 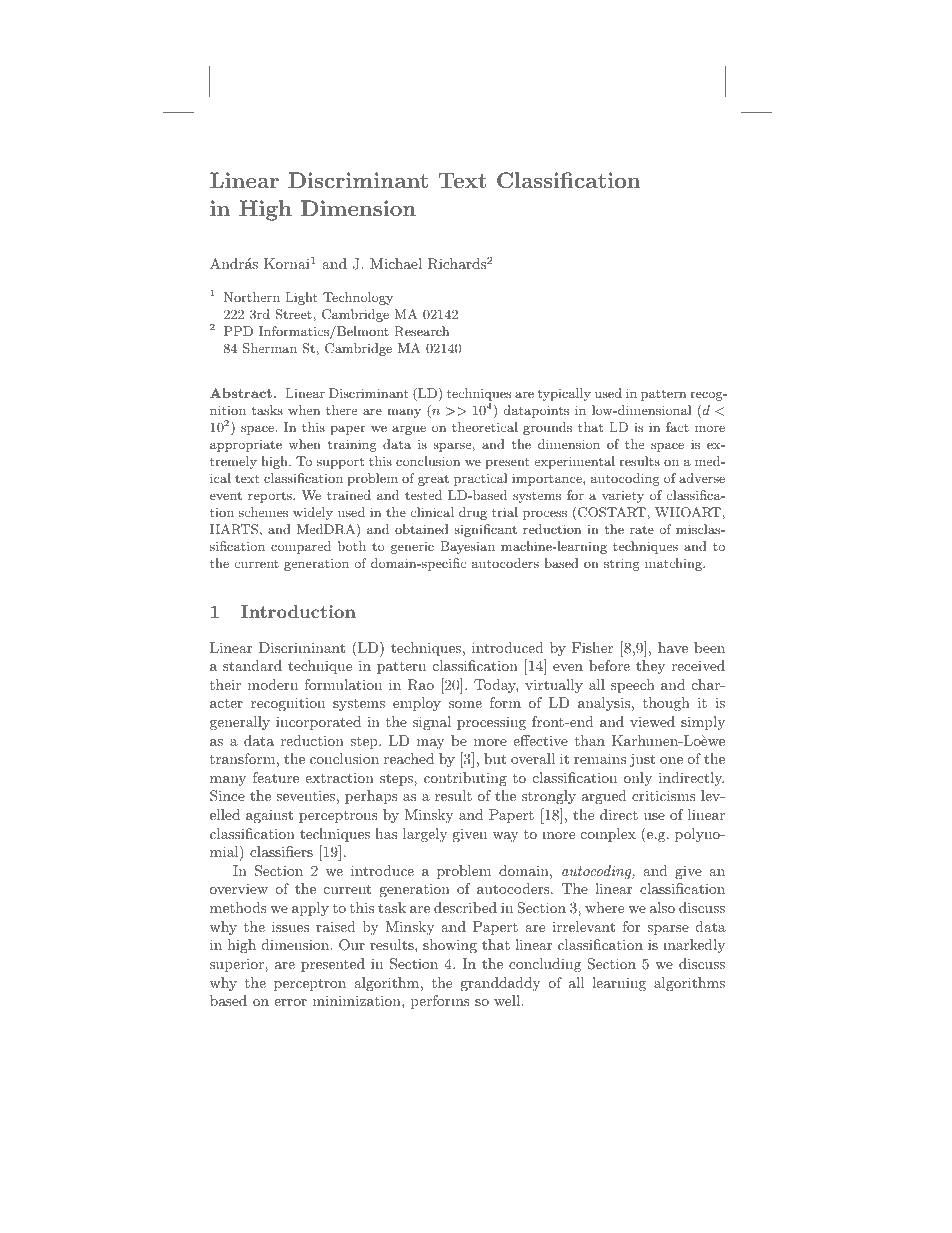 I want to click on Today, so click(x=496, y=686).
